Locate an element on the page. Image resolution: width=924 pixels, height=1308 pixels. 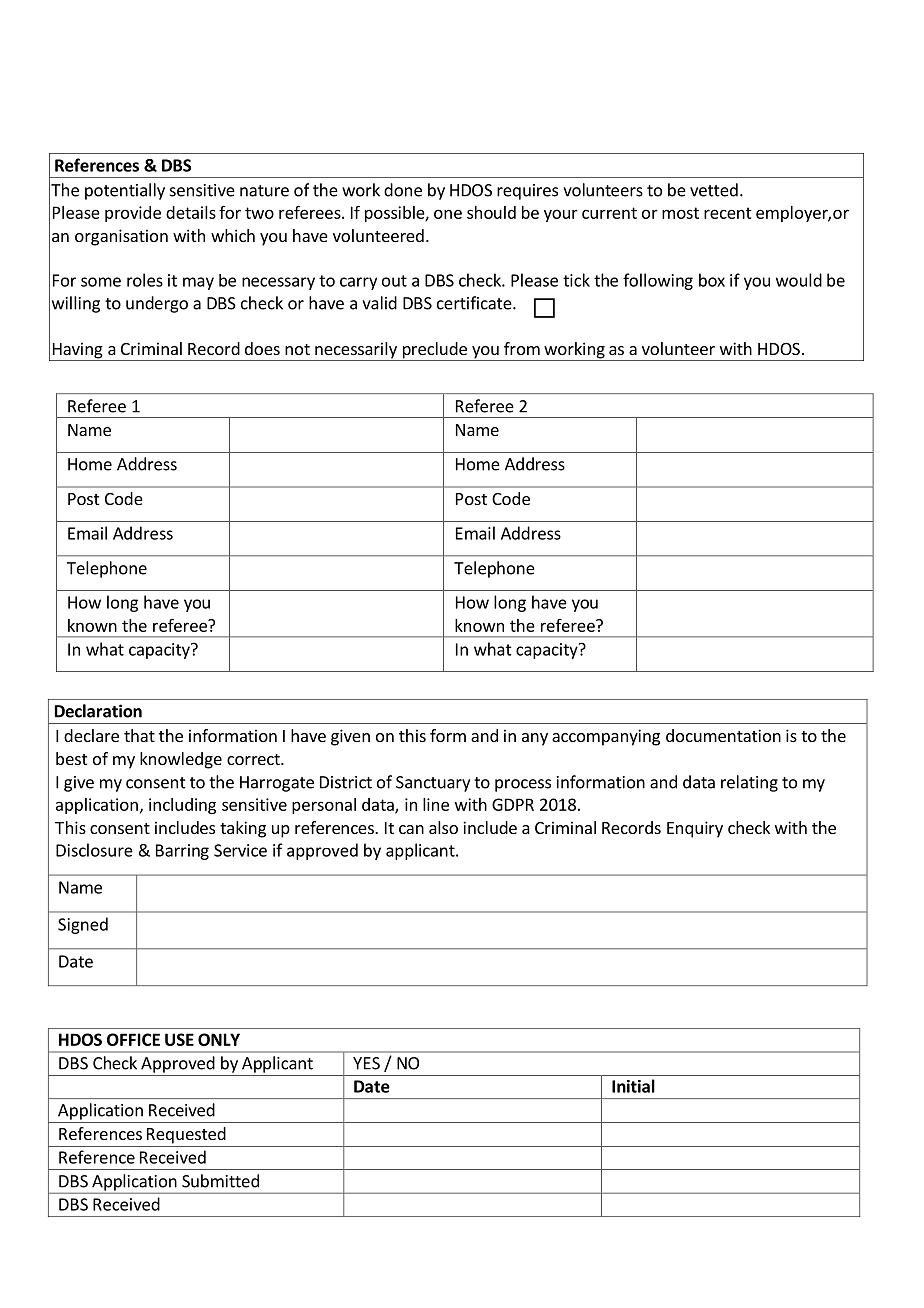
documentation is located at coordinates (723, 735).
